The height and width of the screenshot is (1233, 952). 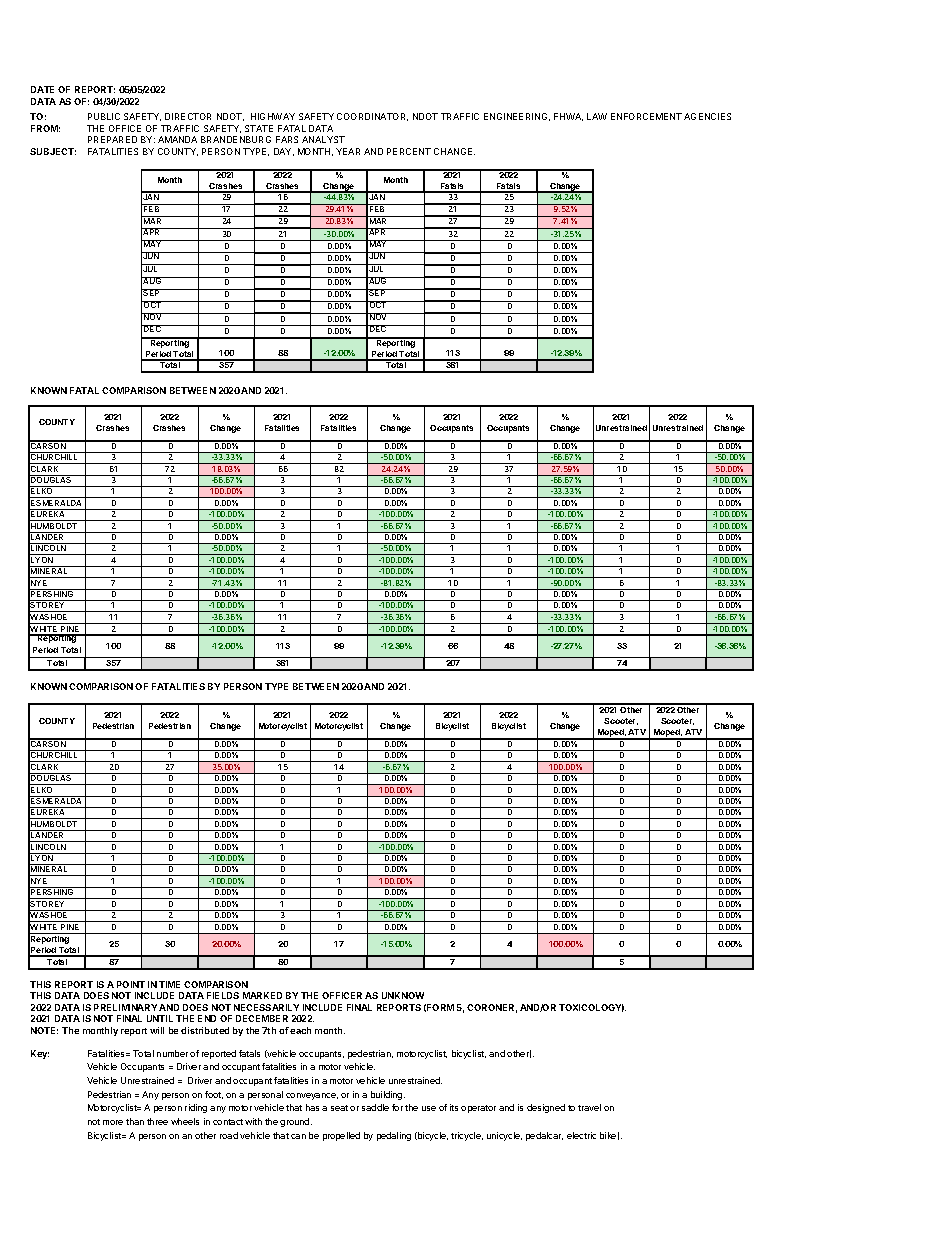 What do you see at coordinates (131, 984) in the screenshot?
I see `POINT` at bounding box center [131, 984].
